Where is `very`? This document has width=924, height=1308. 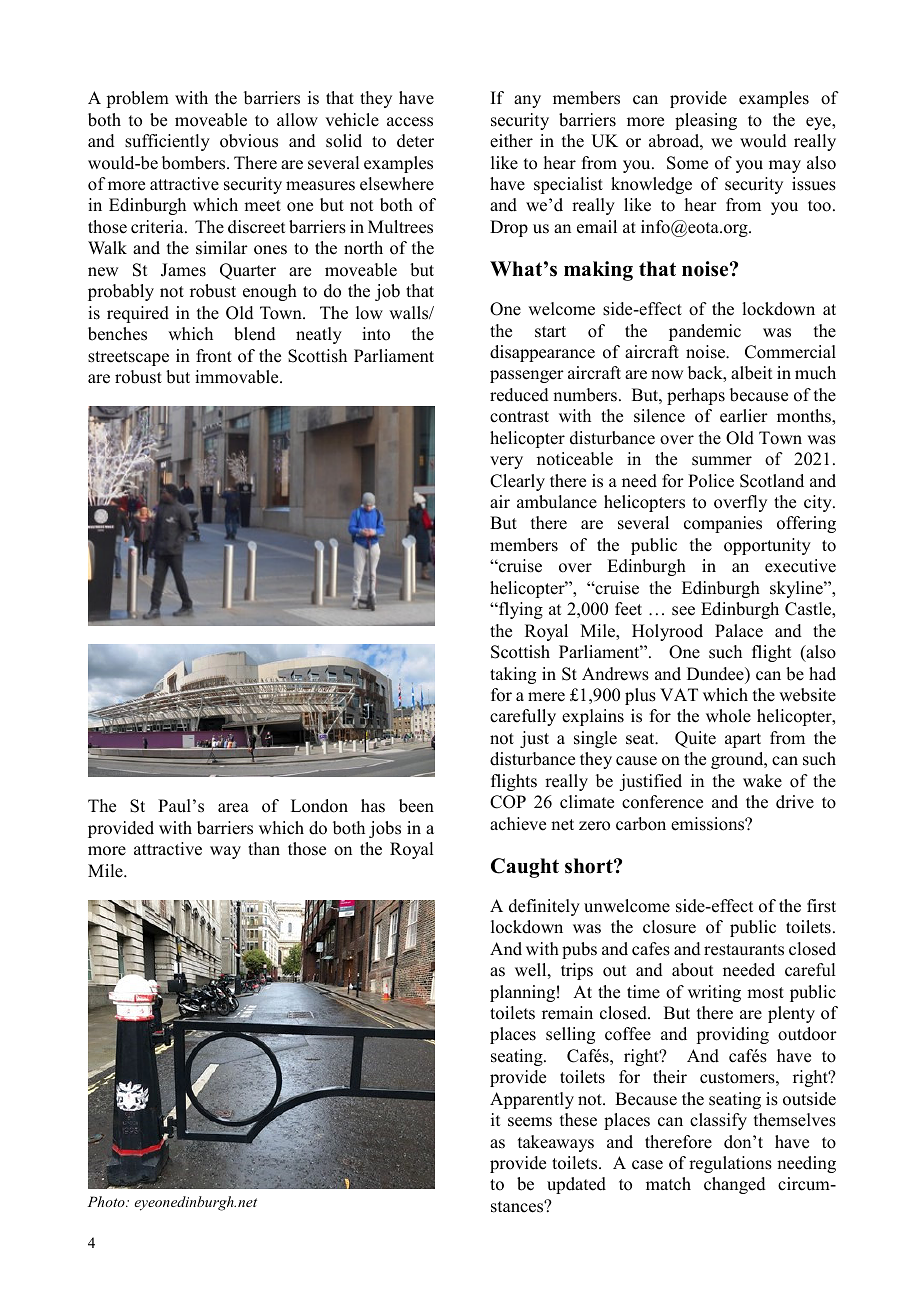
very is located at coordinates (506, 462).
